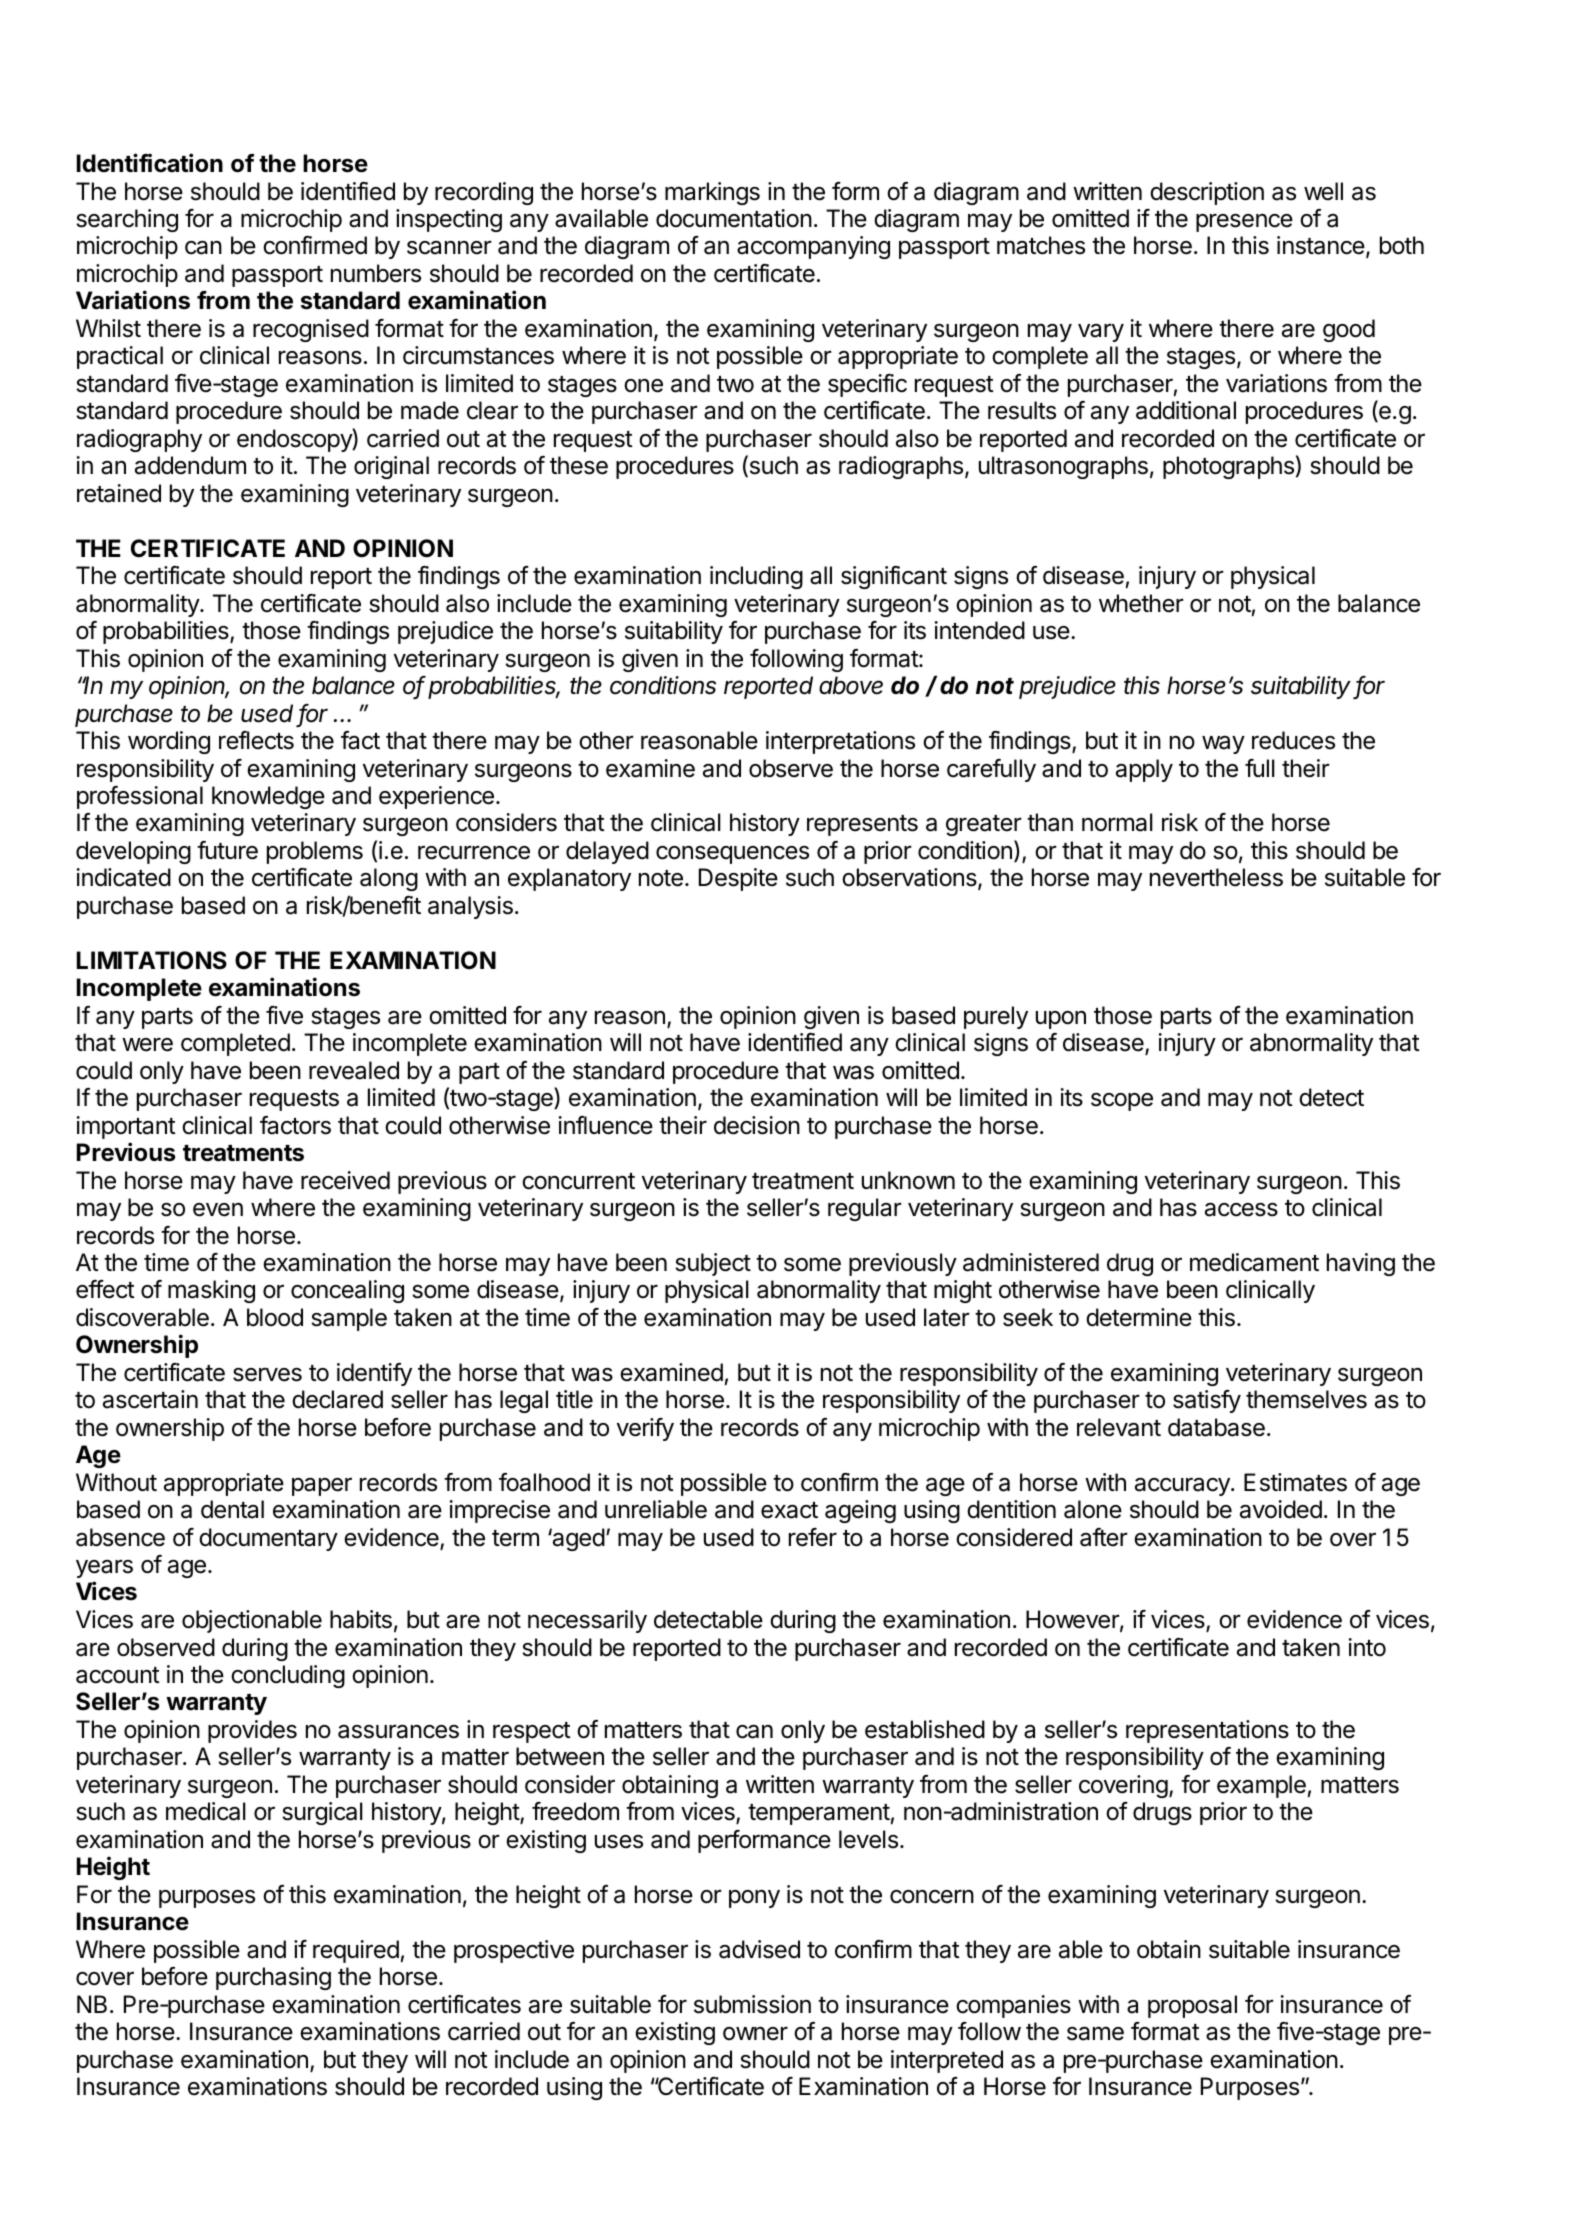 This image has width=1580, height=2235. Describe the element at coordinates (1244, 222) in the image. I see `presence` at that location.
